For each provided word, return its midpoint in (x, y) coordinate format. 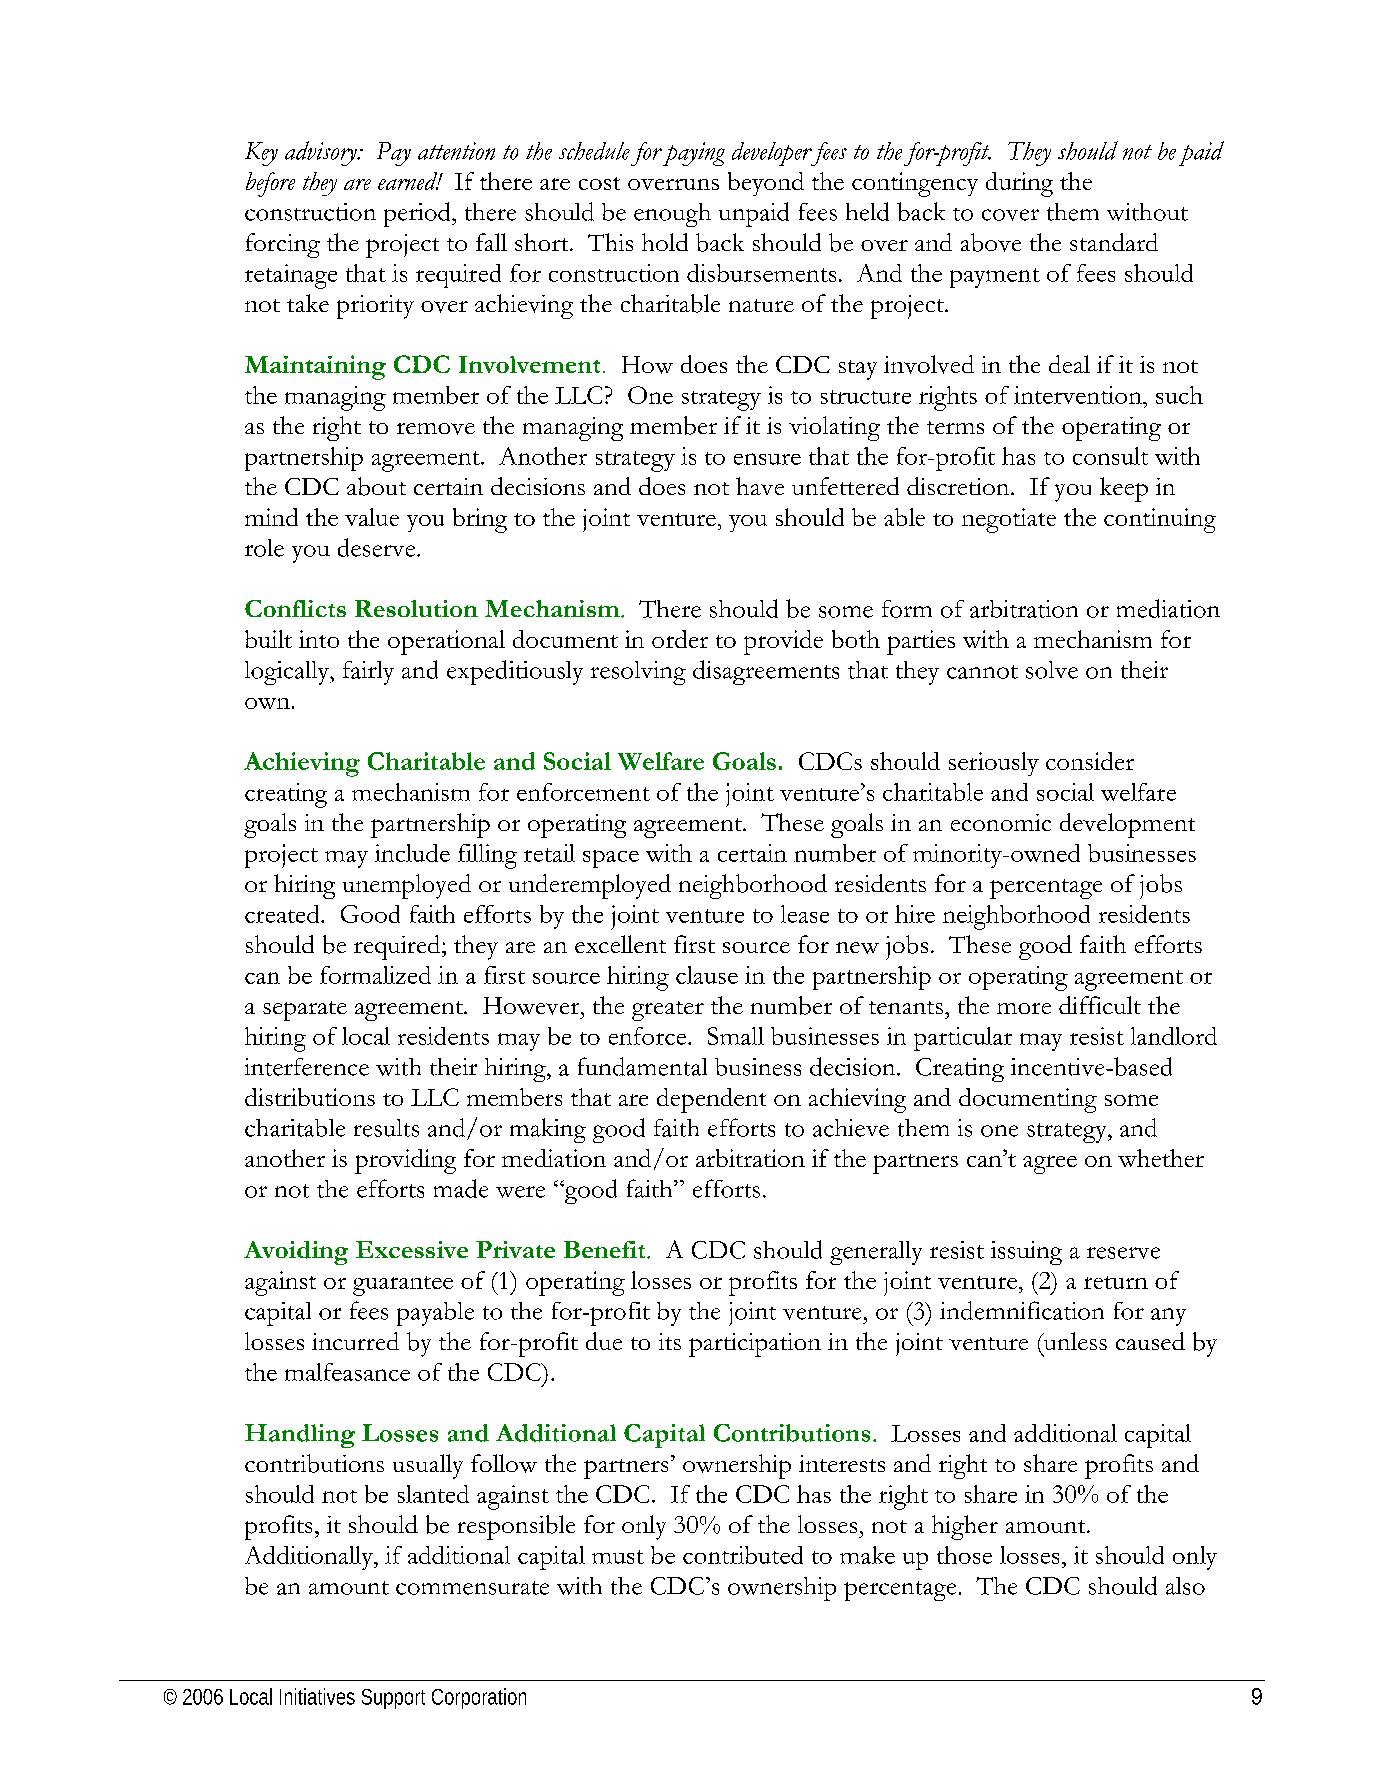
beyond (766, 184)
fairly (368, 673)
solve (1052, 670)
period (418, 214)
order (680, 639)
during (1019, 184)
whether (1161, 1158)
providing (405, 1161)
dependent (711, 1100)
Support (393, 1699)
